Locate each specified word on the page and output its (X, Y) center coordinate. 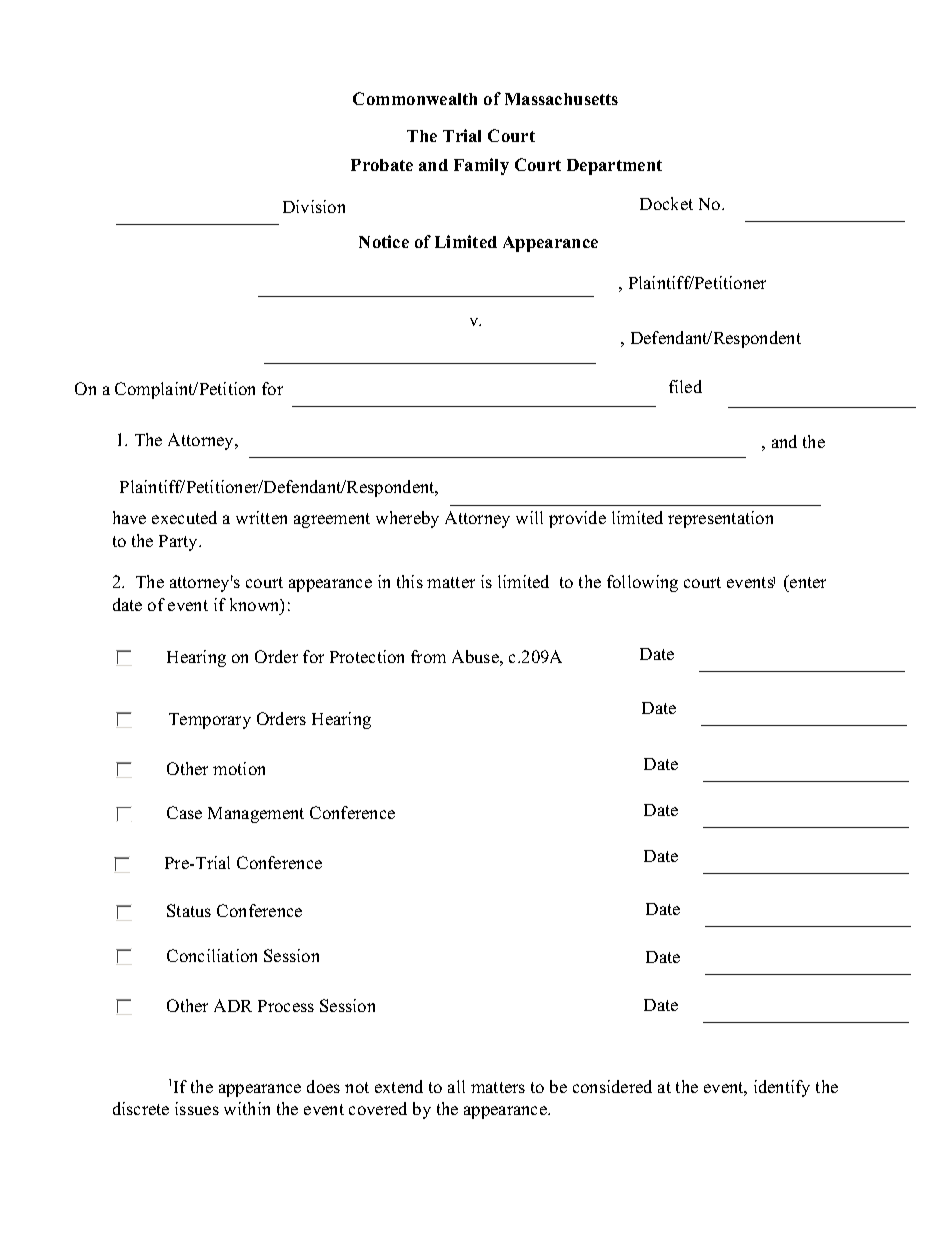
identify (782, 1088)
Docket (666, 203)
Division (314, 206)
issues (197, 1108)
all (456, 1086)
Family (481, 166)
